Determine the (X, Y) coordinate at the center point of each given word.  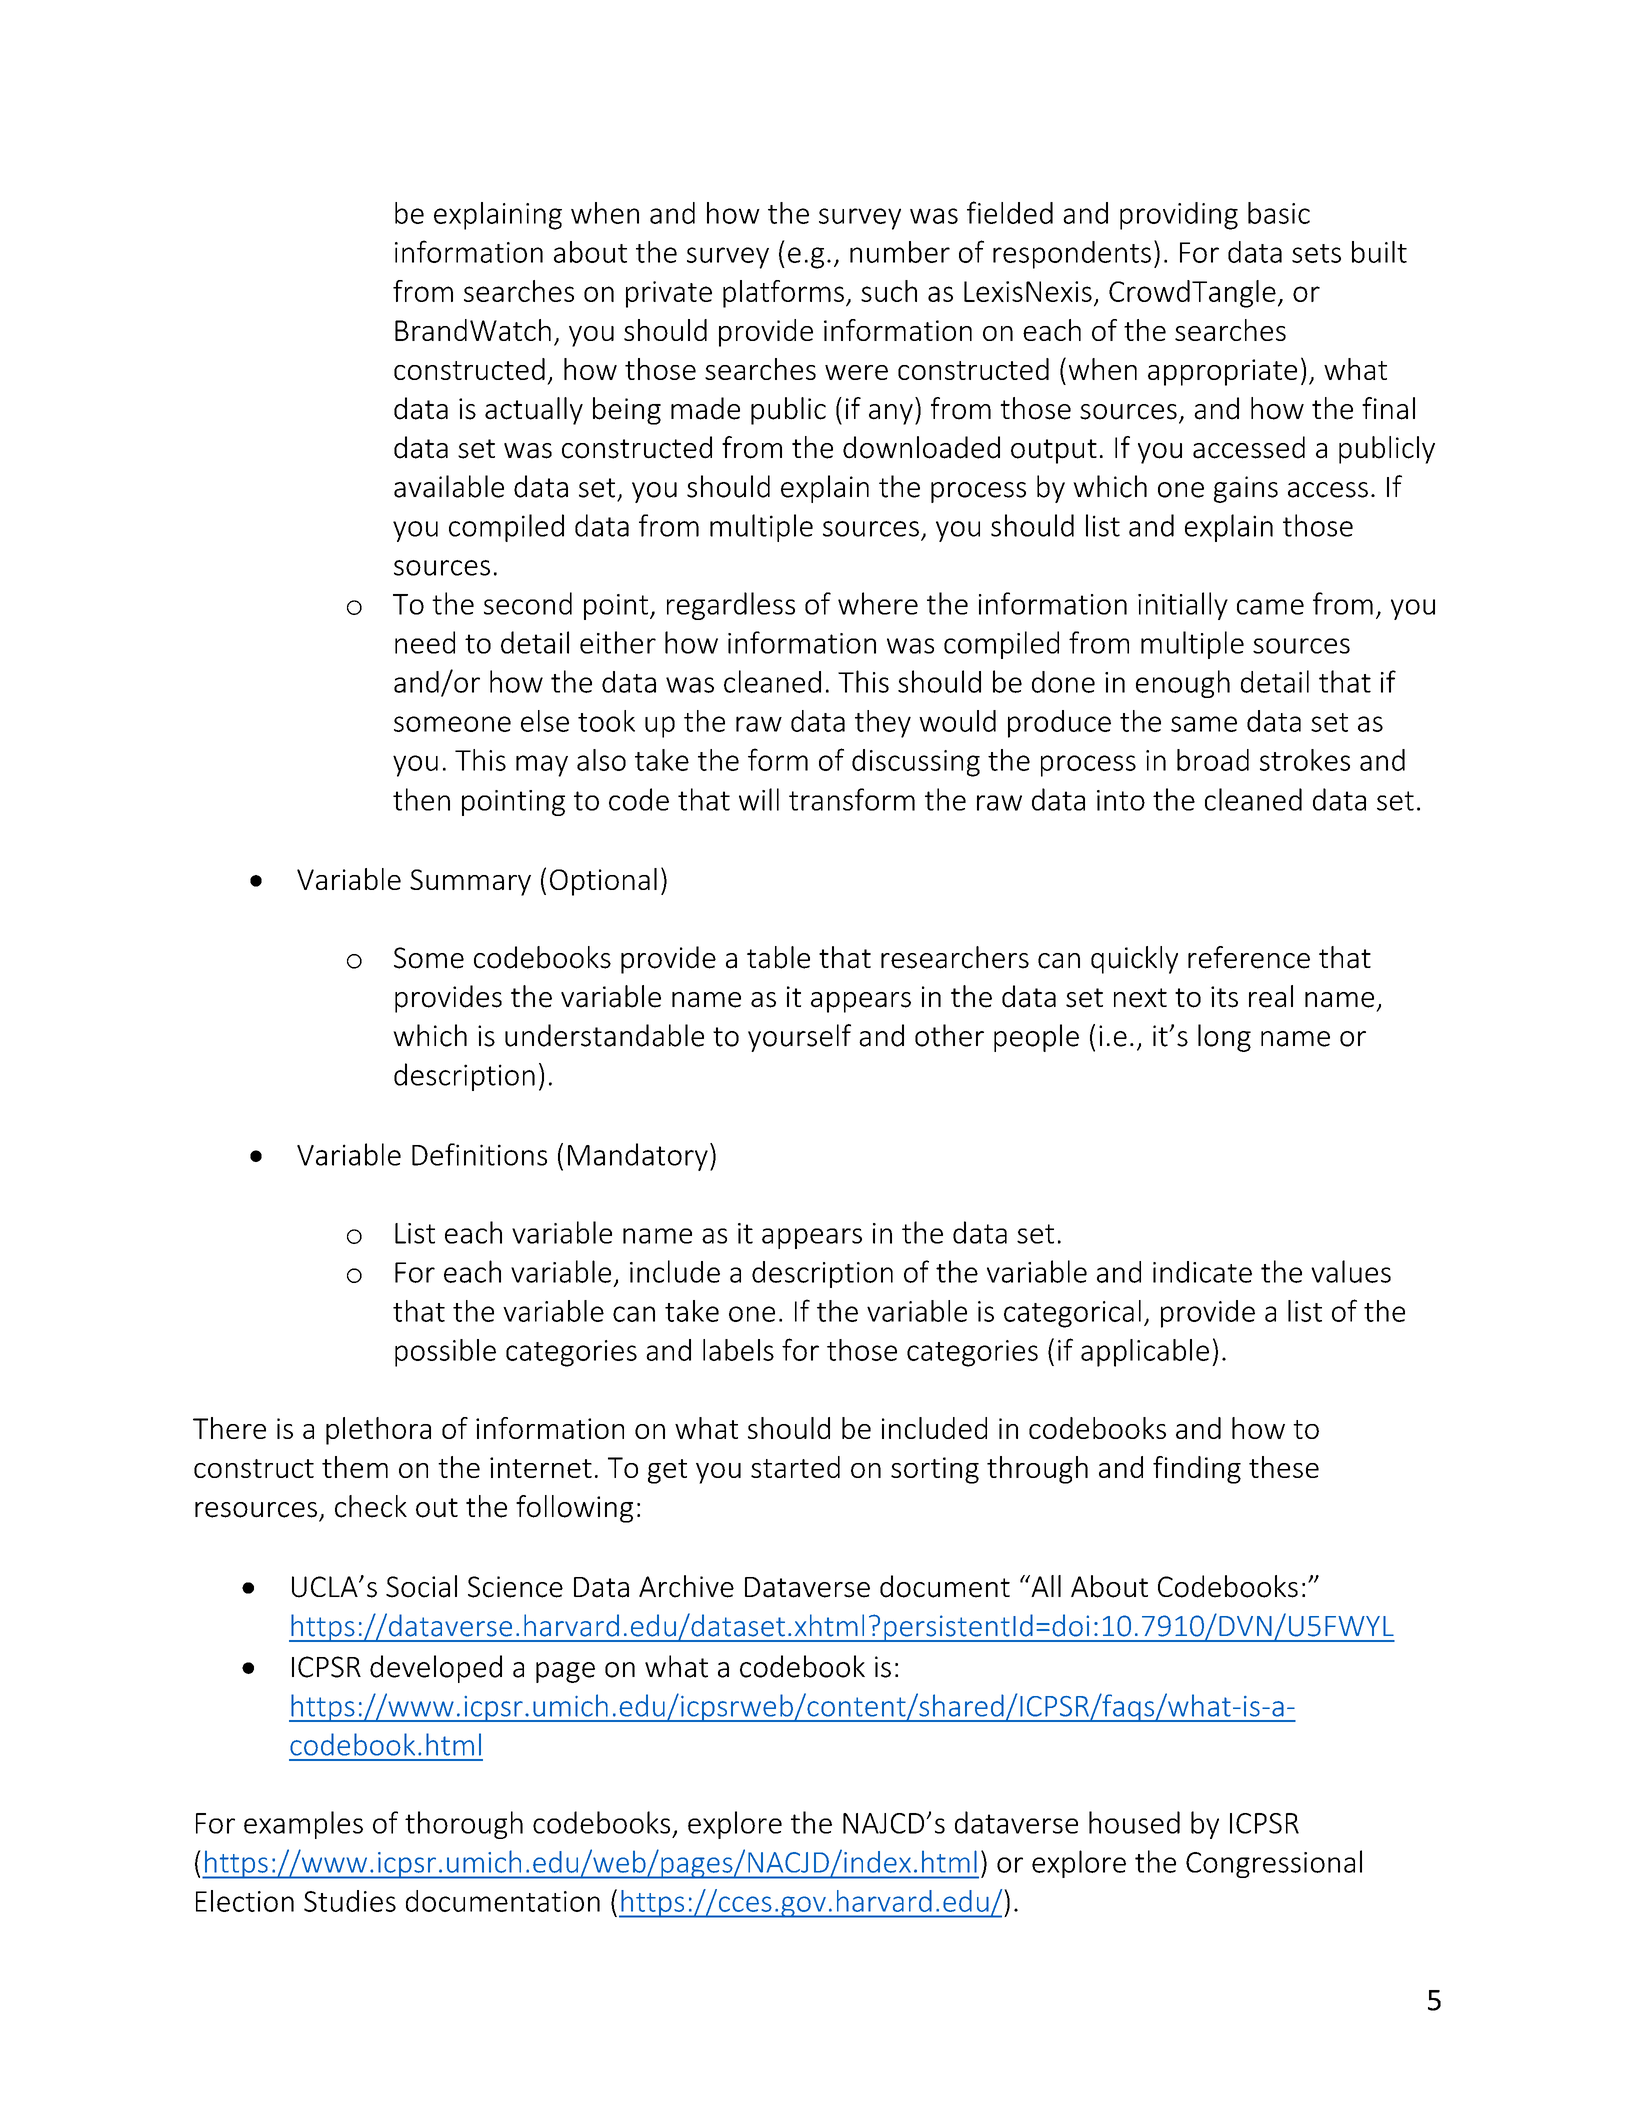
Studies (350, 1901)
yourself (799, 1038)
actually (534, 411)
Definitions (479, 1154)
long (1224, 1038)
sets (1316, 253)
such (889, 291)
